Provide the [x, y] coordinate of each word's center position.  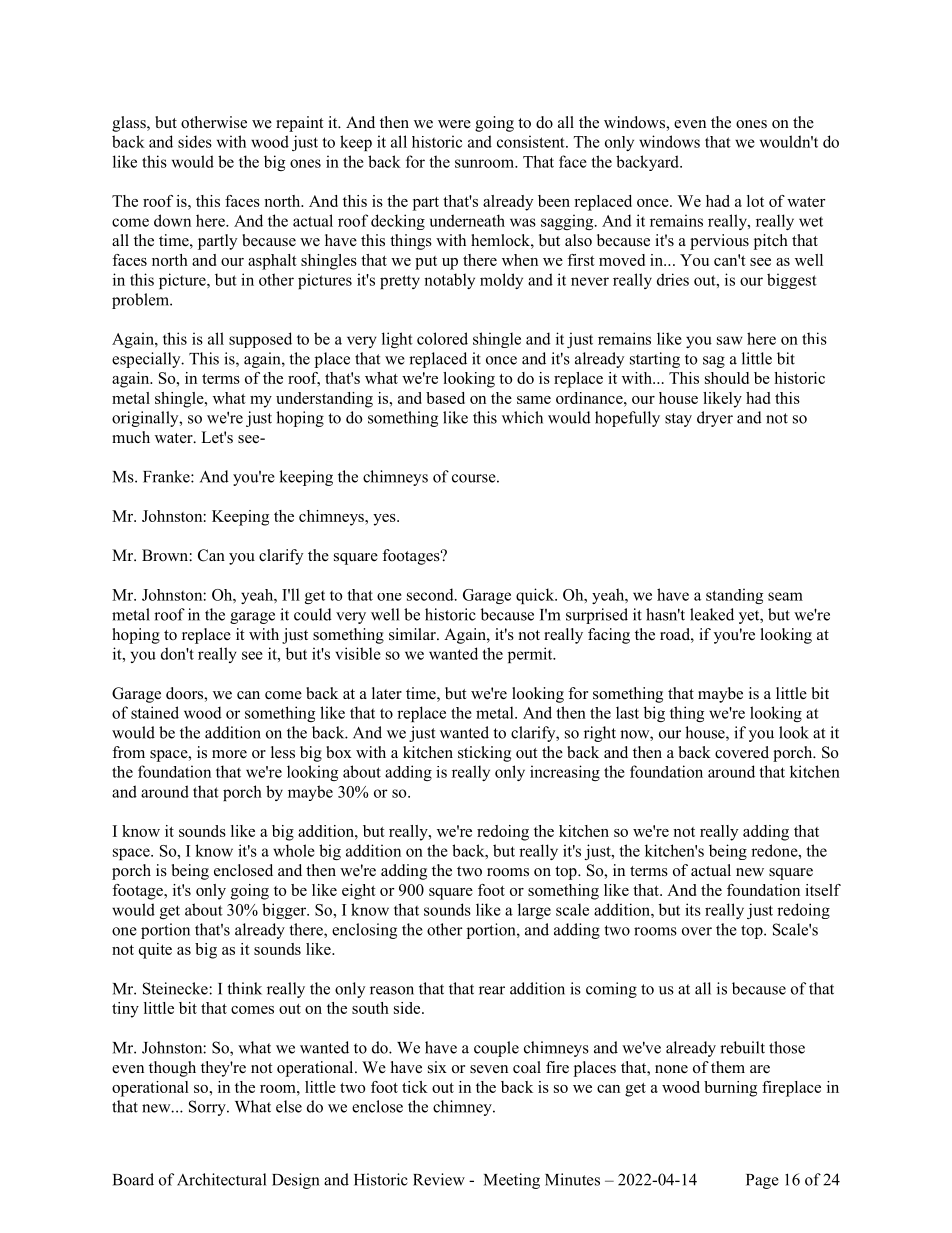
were [454, 124]
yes [385, 520]
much [131, 437]
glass [130, 124]
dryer [715, 419]
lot [755, 201]
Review [439, 1179]
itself [823, 890]
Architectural [221, 1179]
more [229, 754]
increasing [565, 773]
